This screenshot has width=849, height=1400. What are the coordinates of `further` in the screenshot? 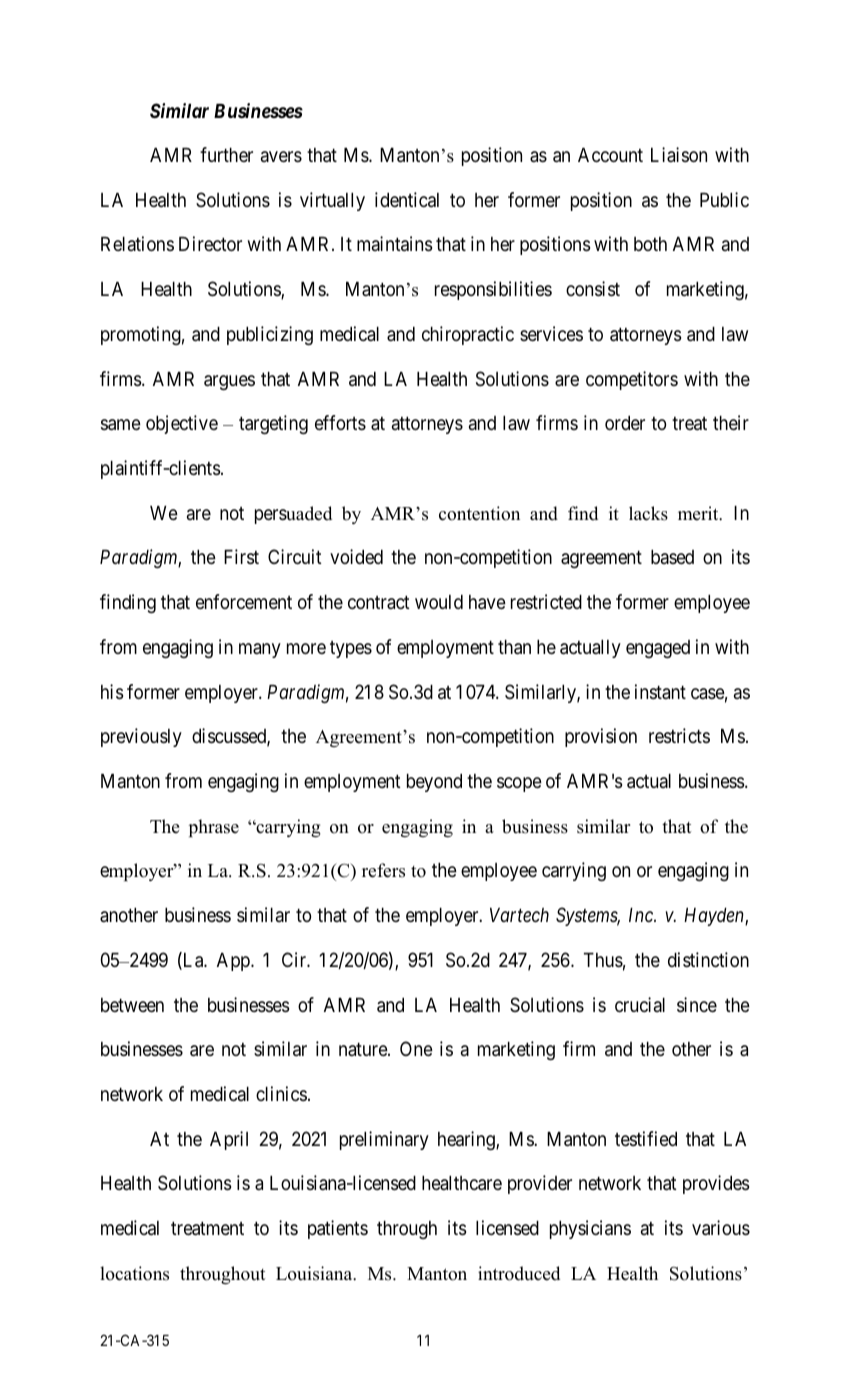 It's located at (226, 154).
